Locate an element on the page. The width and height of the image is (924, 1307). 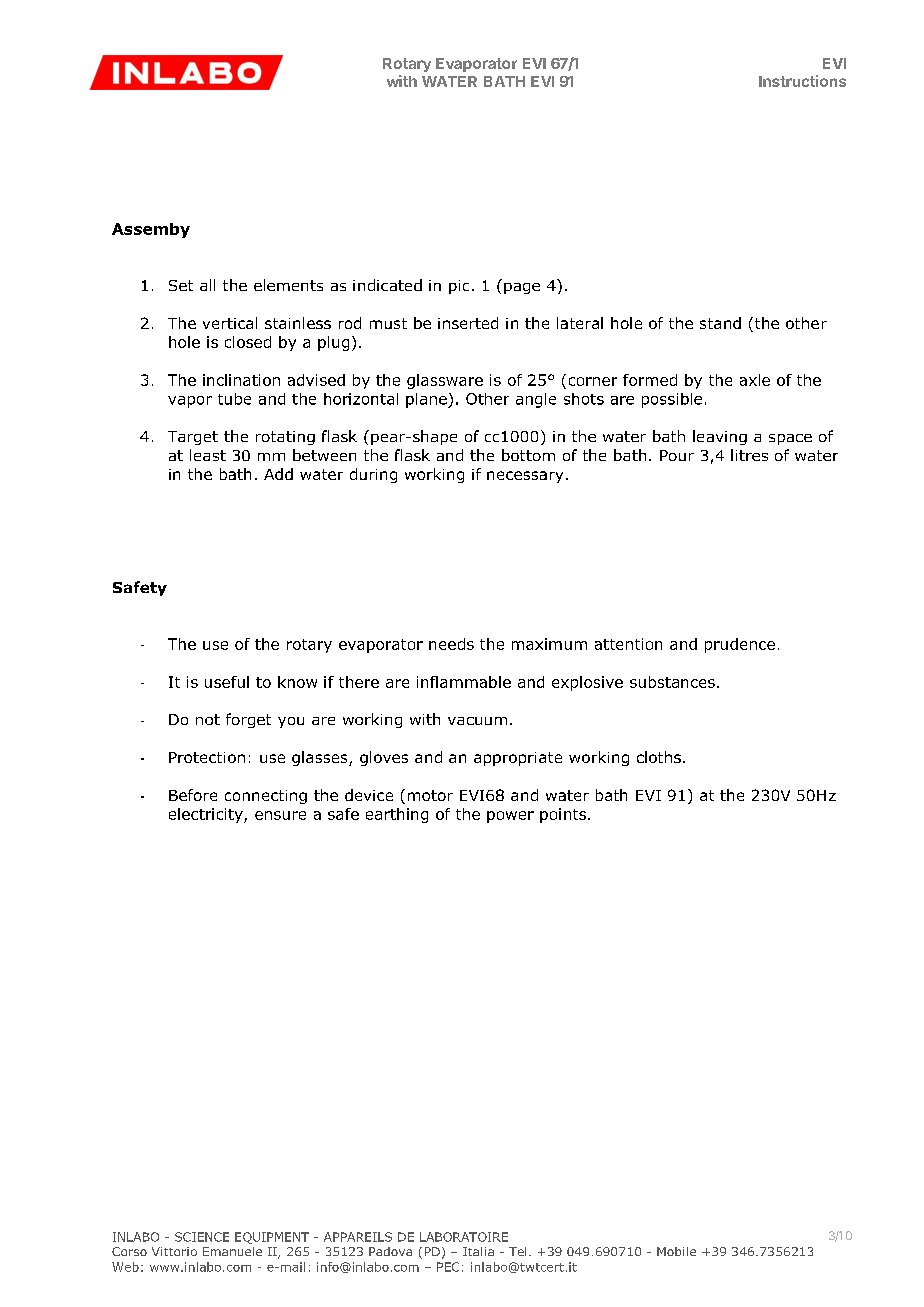
pic is located at coordinates (459, 287).
